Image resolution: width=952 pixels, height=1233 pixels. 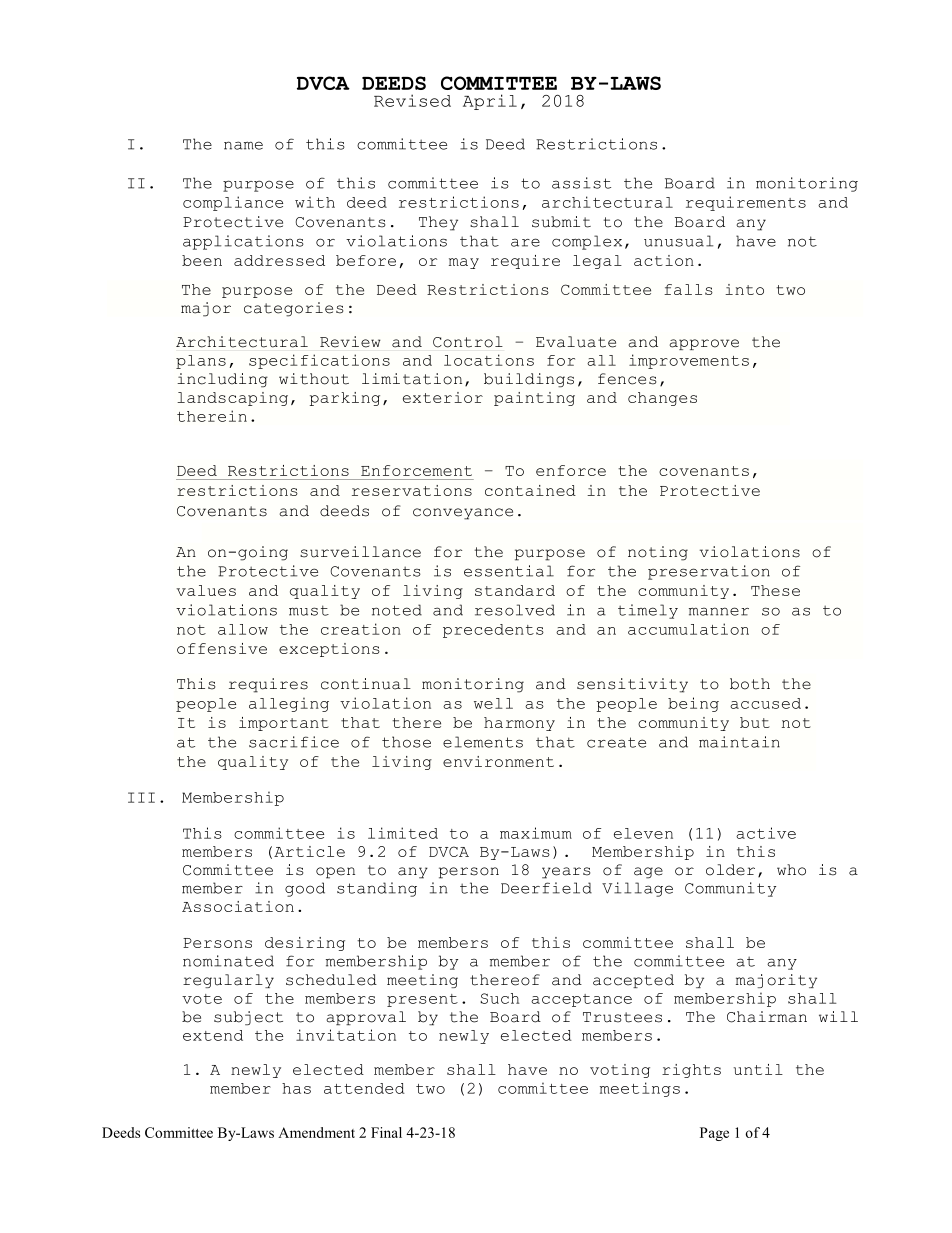 I want to click on maximum, so click(x=536, y=833).
